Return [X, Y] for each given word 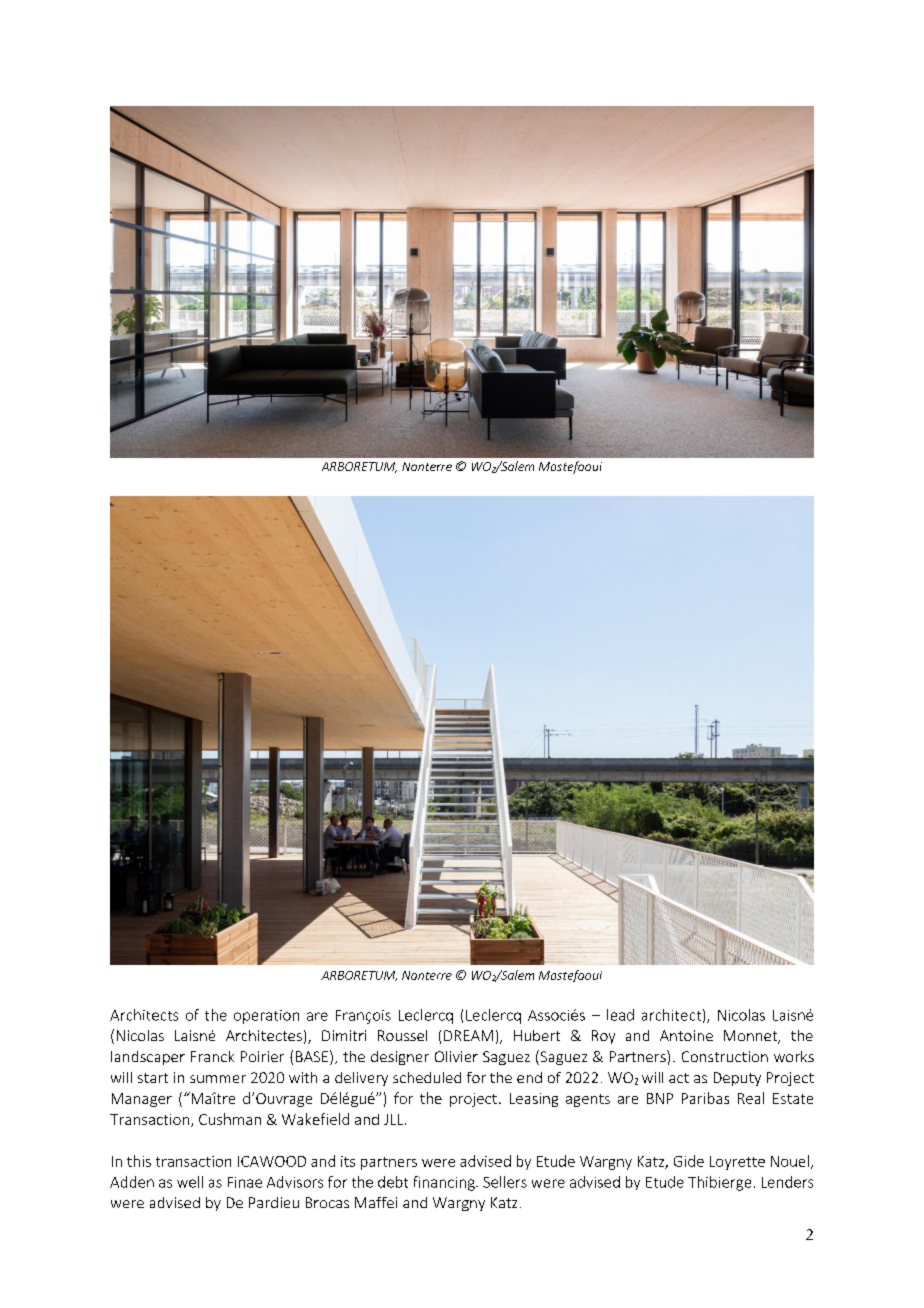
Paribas [705, 1098]
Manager [142, 1100]
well [190, 1182]
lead [620, 1015]
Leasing [534, 1100]
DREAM [468, 1035]
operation [266, 1017]
